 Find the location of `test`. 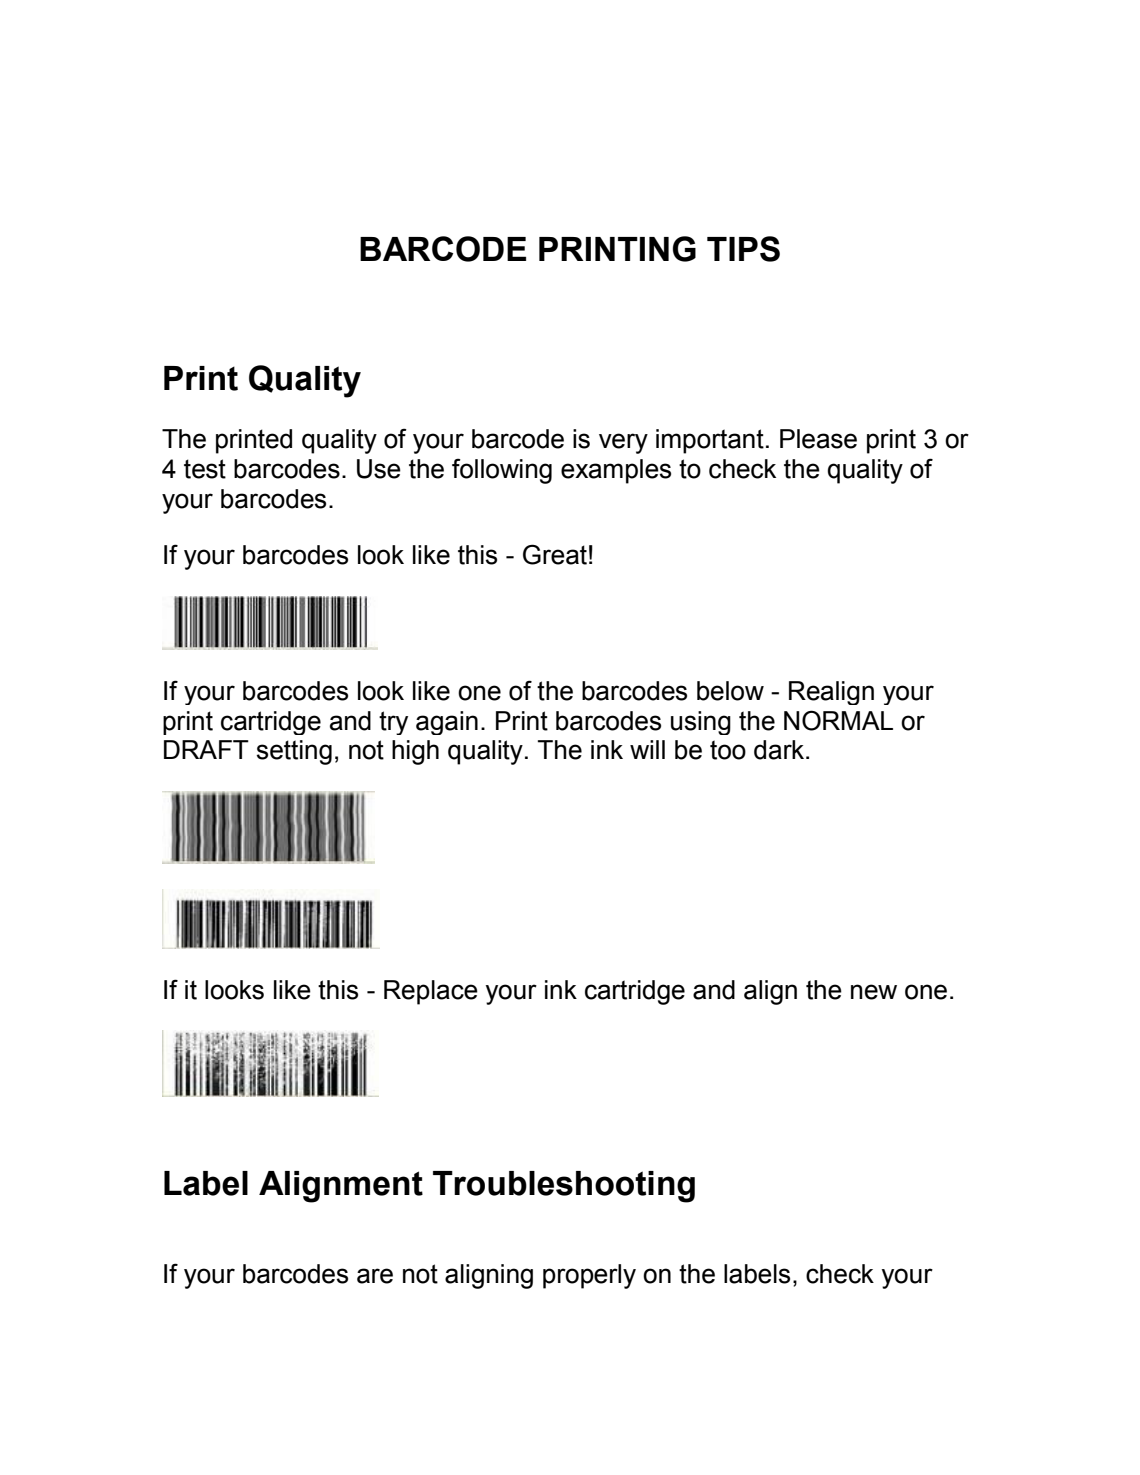

test is located at coordinates (205, 469).
